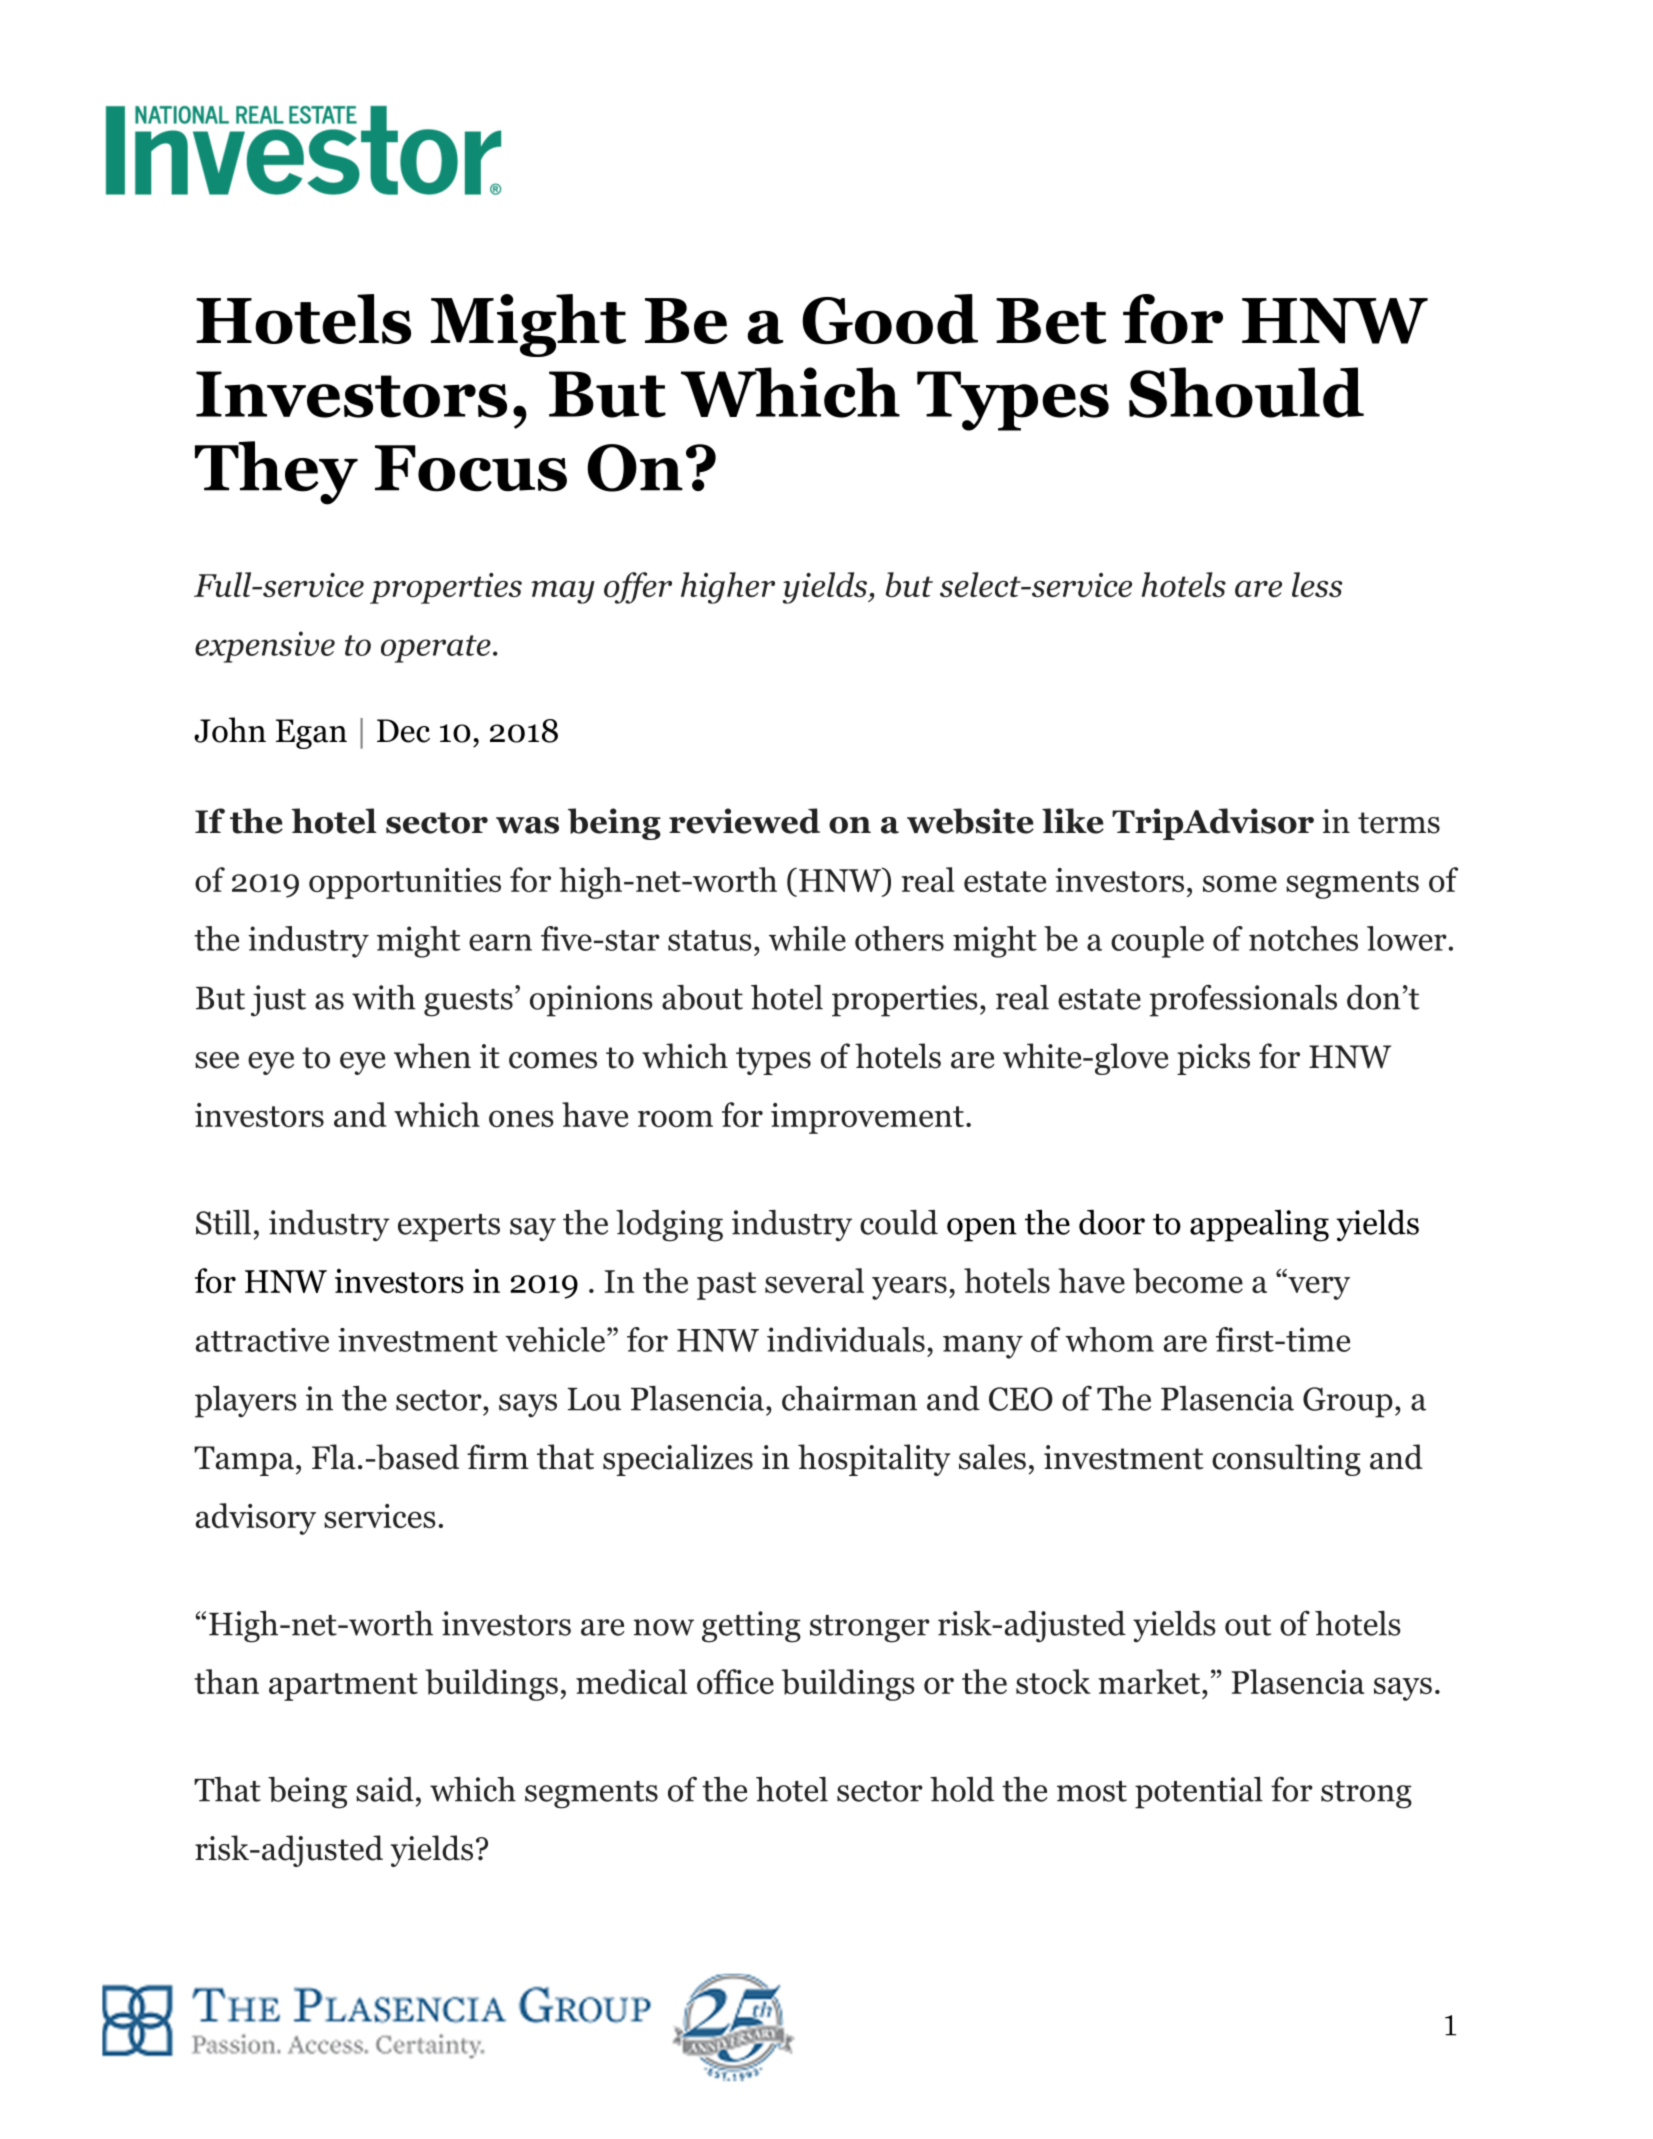  Describe the element at coordinates (735, 1681) in the image. I see `office` at that location.
